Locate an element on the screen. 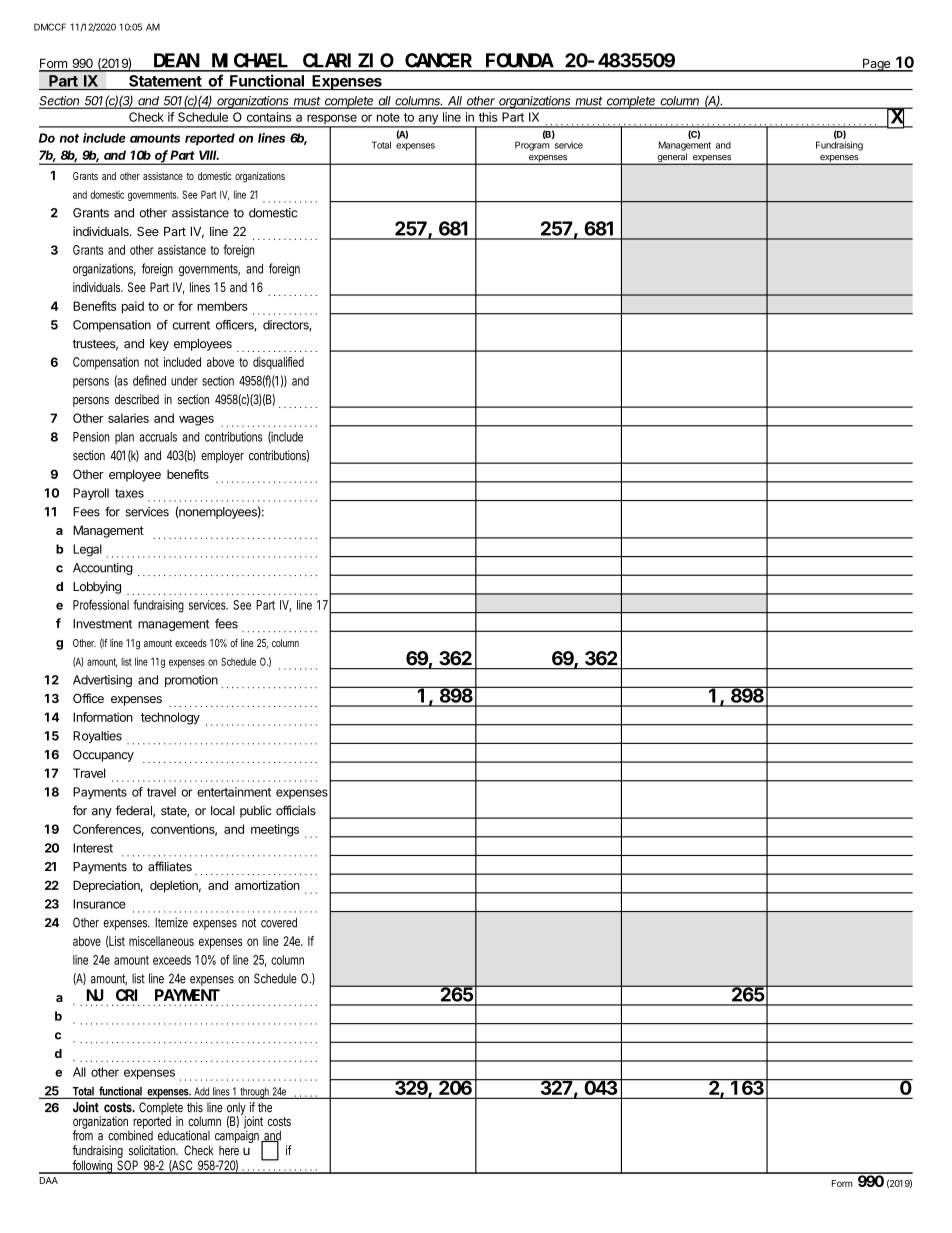 The width and height of the screenshot is (952, 1233). note is located at coordinates (388, 117).
